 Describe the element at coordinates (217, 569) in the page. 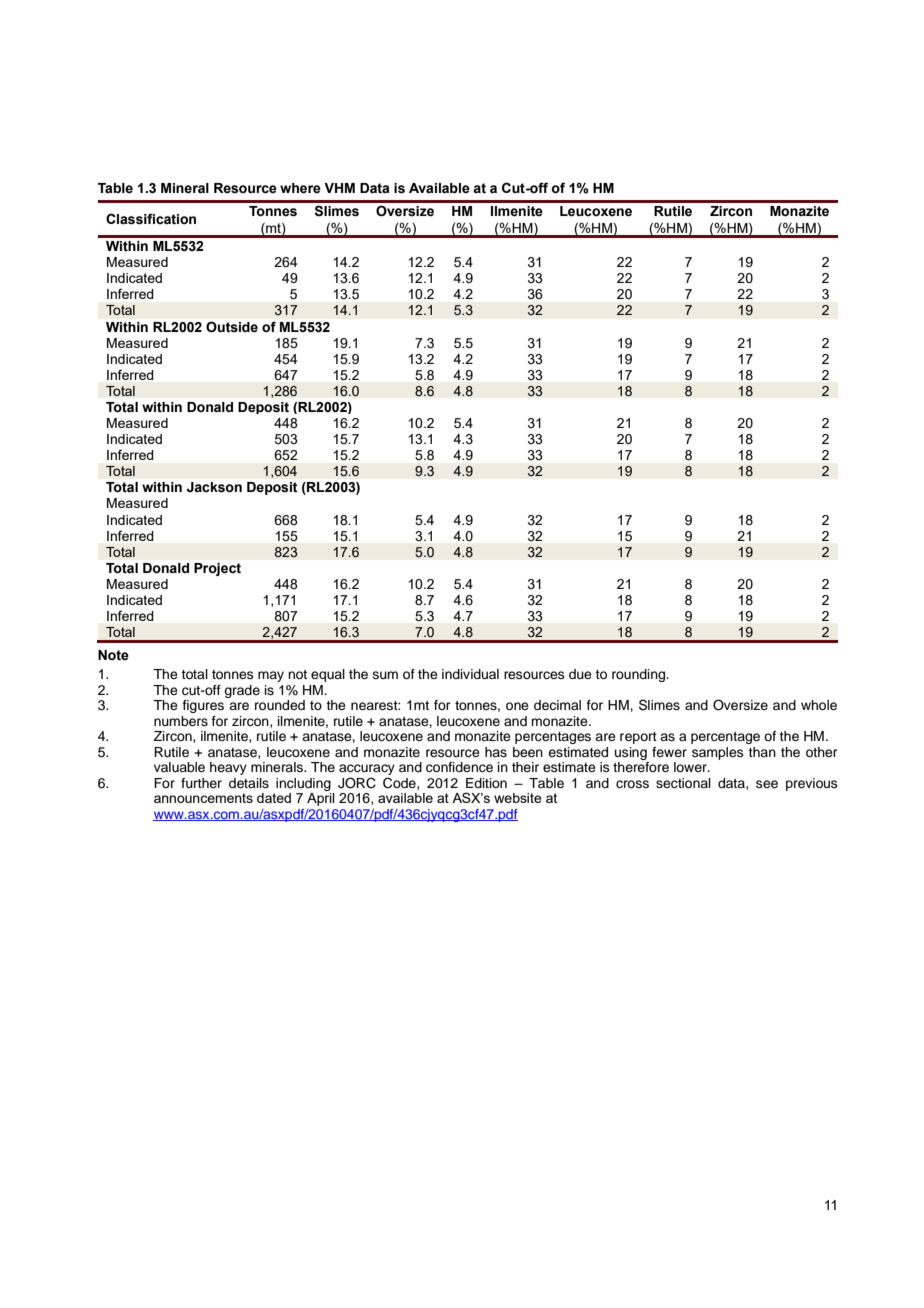

I see `Project` at that location.
